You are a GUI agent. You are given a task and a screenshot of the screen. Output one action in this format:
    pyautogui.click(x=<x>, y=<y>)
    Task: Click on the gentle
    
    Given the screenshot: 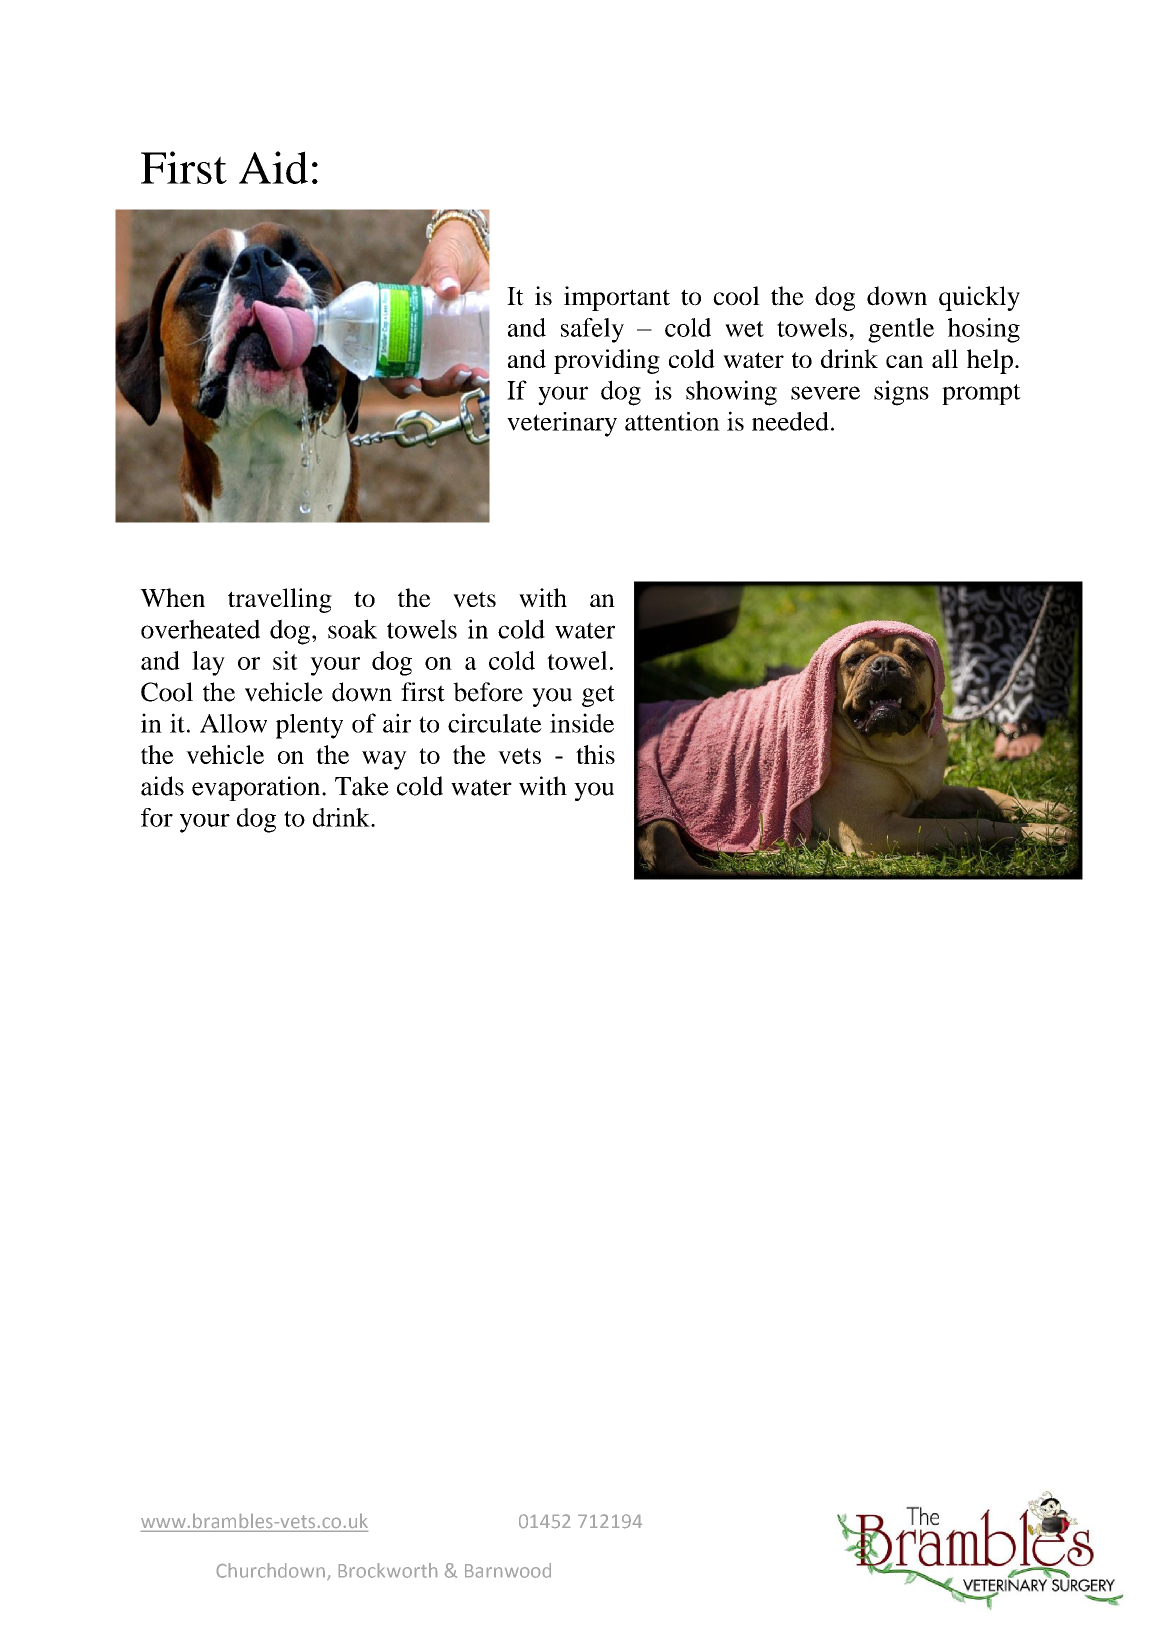 What is the action you would take?
    pyautogui.click(x=901, y=330)
